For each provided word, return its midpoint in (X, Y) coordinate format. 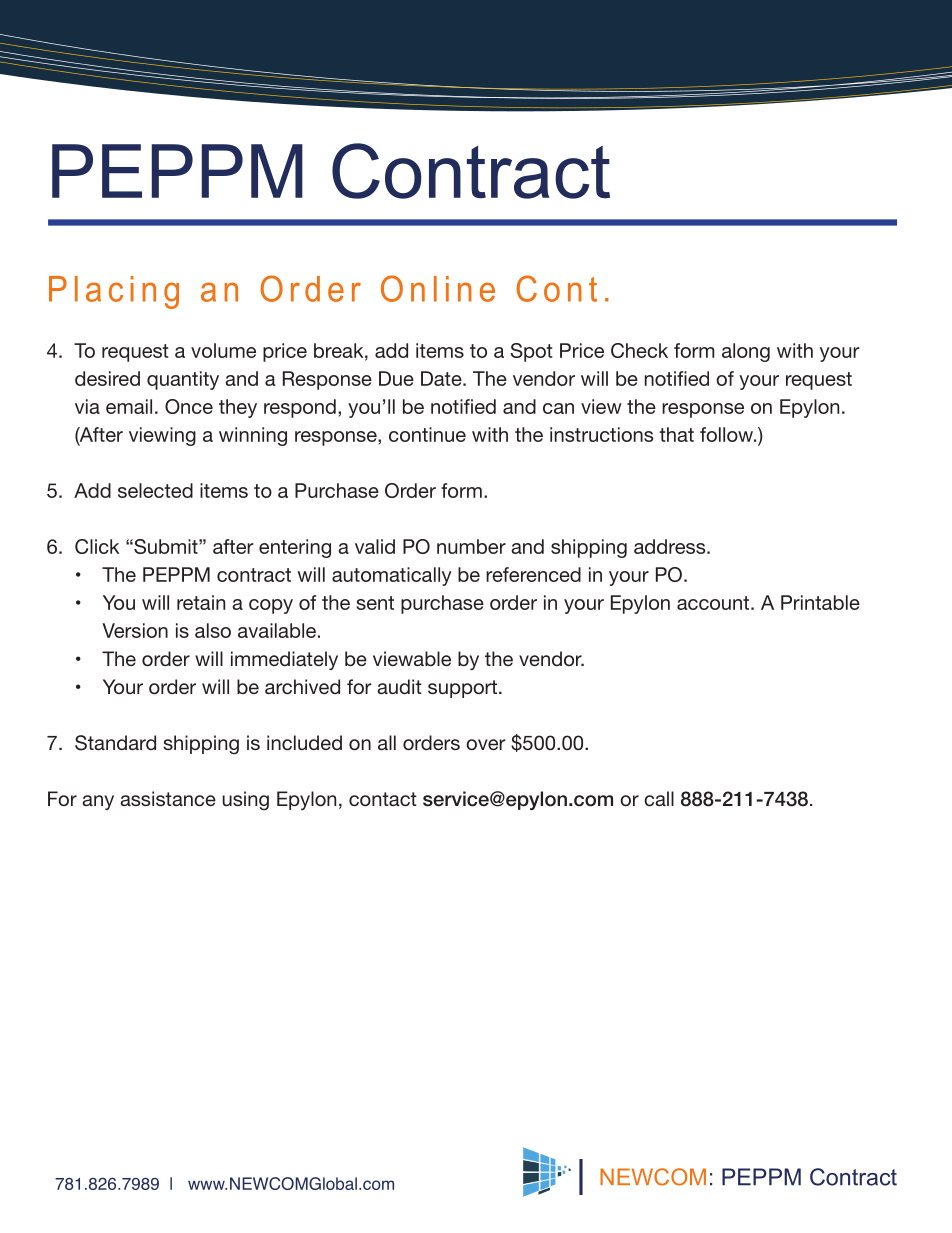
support (462, 689)
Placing (114, 292)
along (746, 352)
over (486, 744)
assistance (168, 798)
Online (438, 288)
